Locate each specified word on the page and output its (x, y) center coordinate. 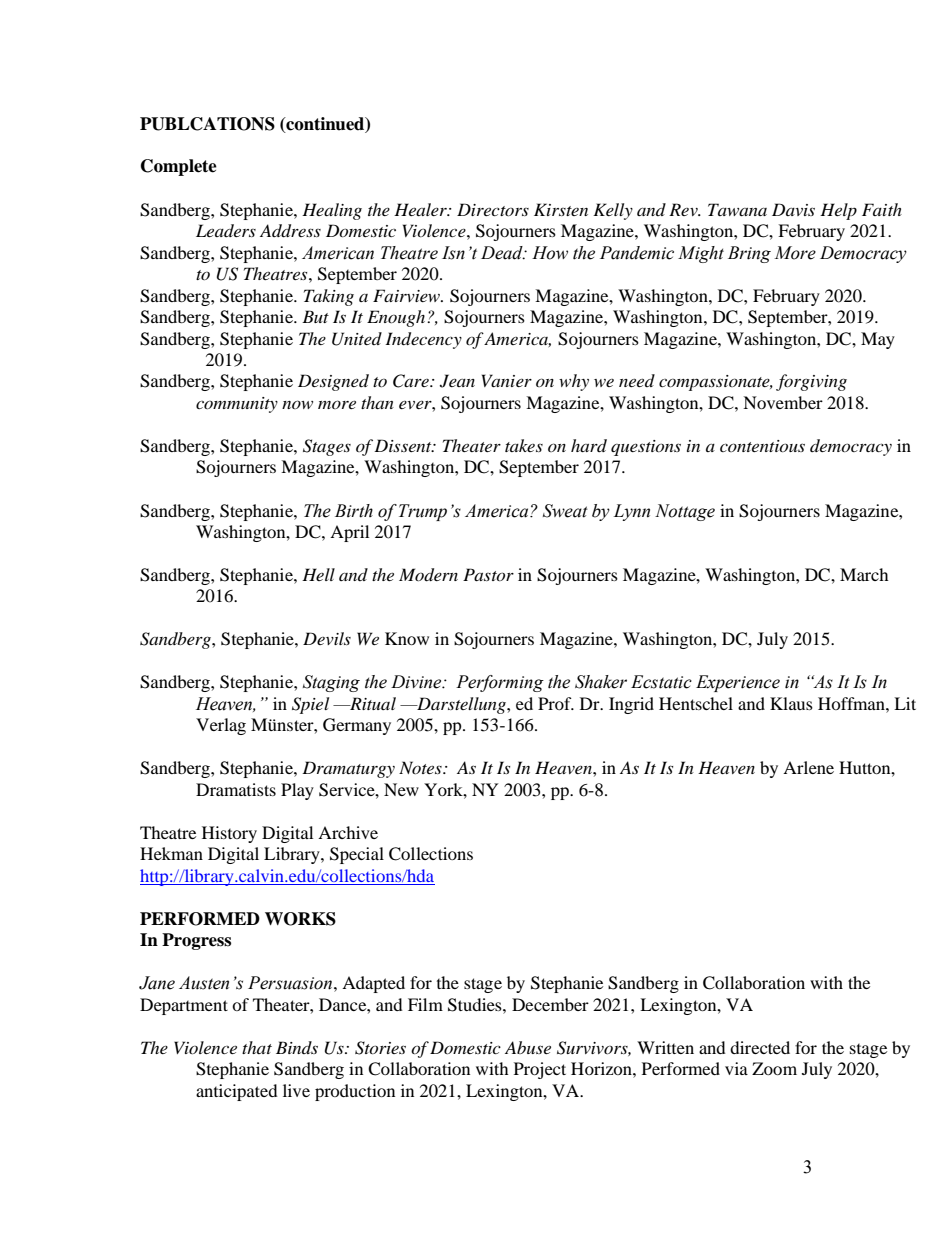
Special (357, 855)
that (257, 1047)
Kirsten (561, 209)
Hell (318, 574)
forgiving (811, 382)
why (574, 382)
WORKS (300, 919)
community (237, 405)
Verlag (221, 726)
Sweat (565, 511)
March (864, 574)
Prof (556, 703)
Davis (793, 209)
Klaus (791, 703)
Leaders (226, 230)
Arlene (808, 767)
